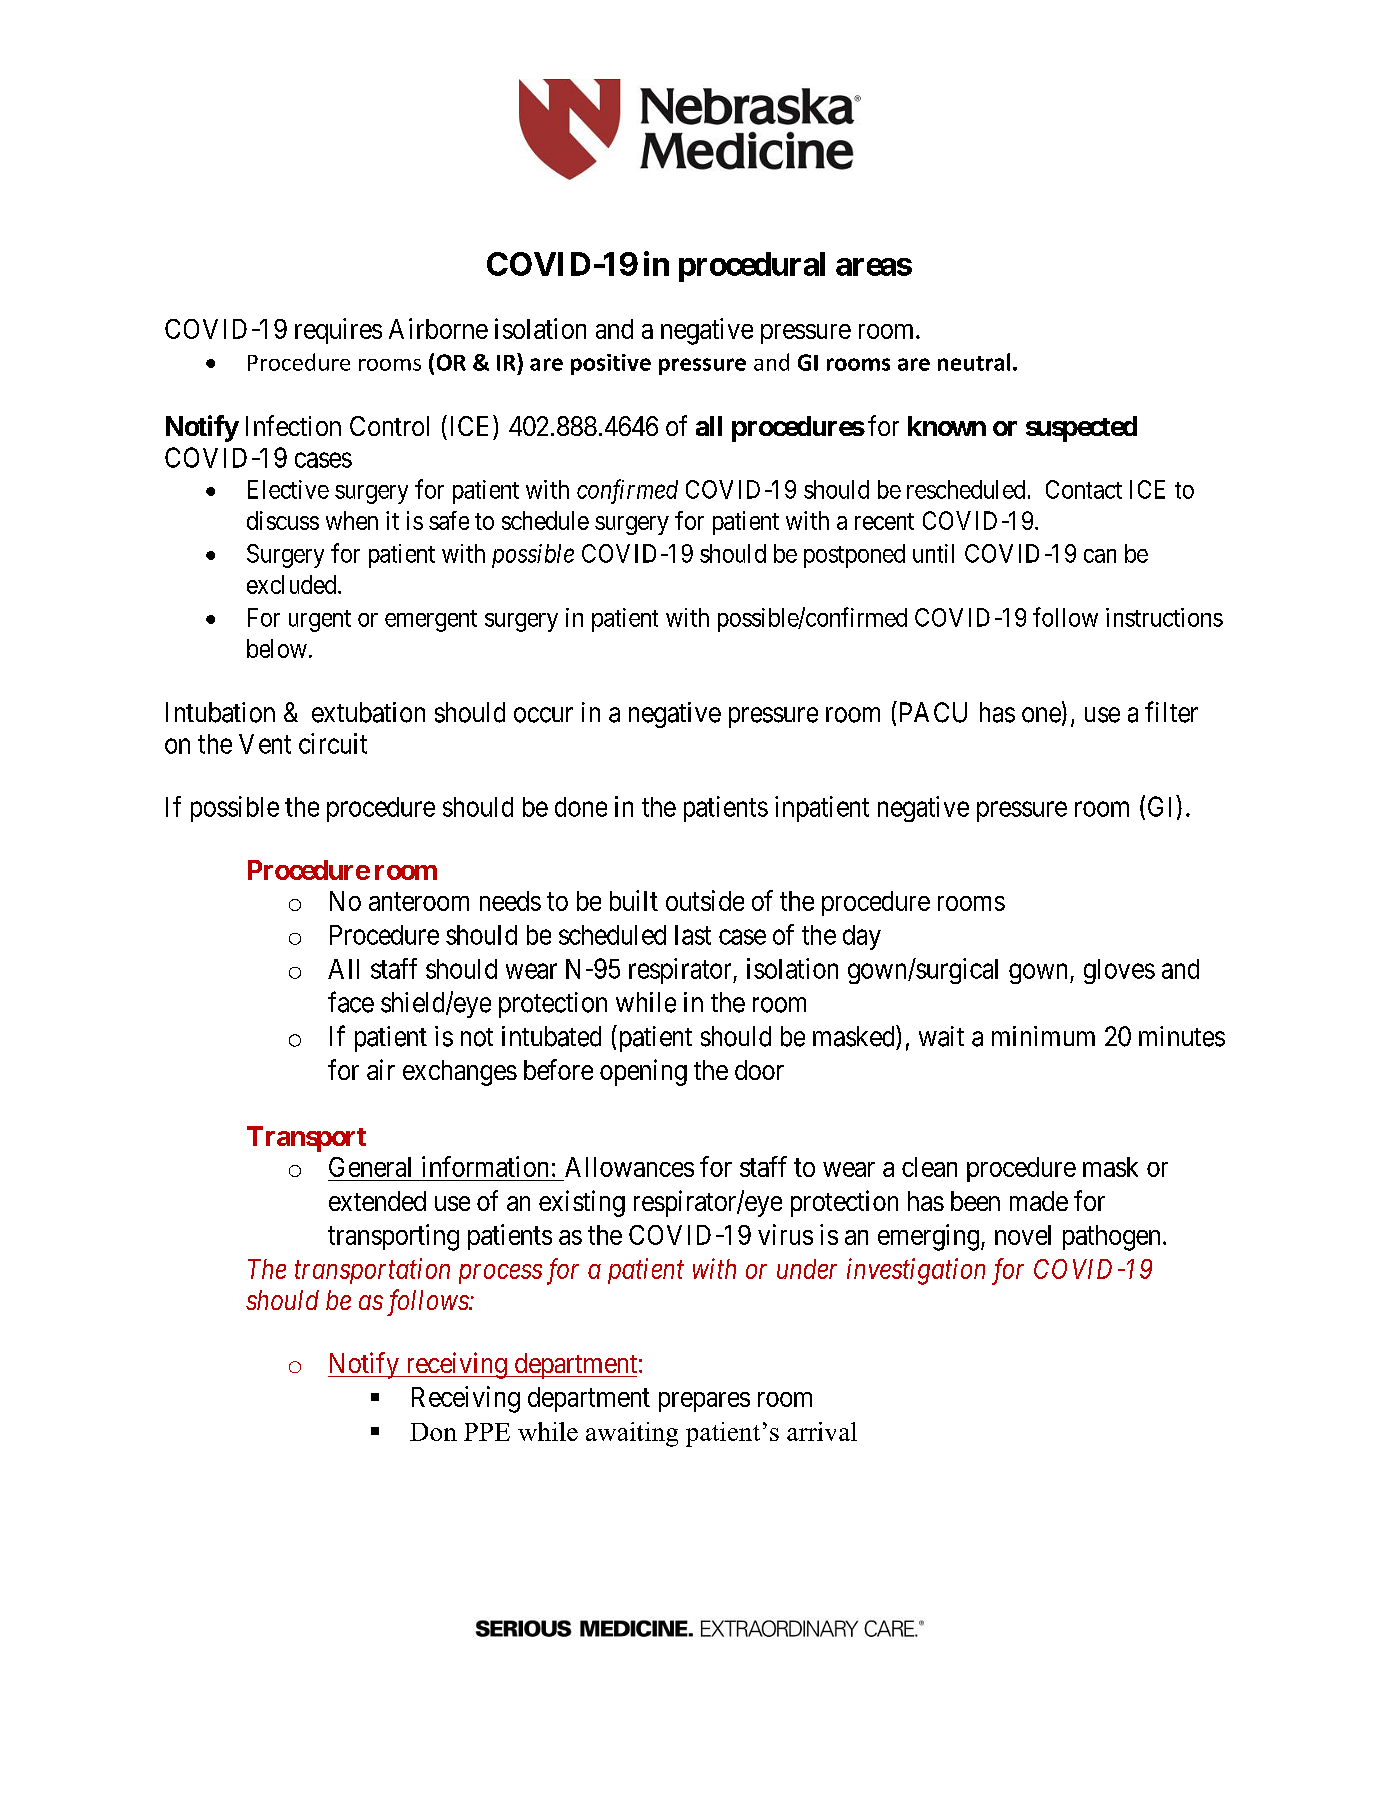  I want to click on PPE, so click(487, 1432).
